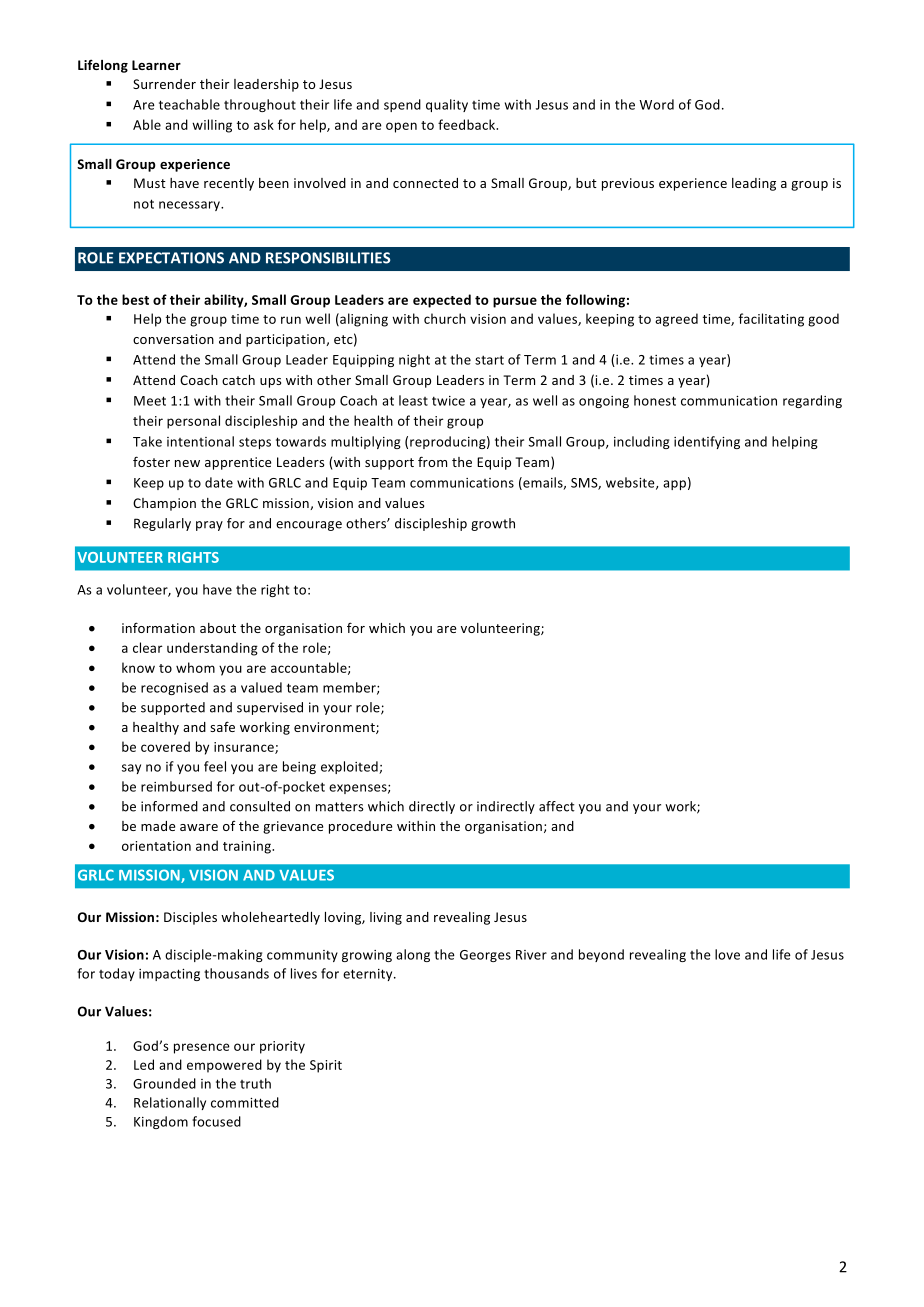  What do you see at coordinates (212, 126) in the image?
I see `willing` at bounding box center [212, 126].
